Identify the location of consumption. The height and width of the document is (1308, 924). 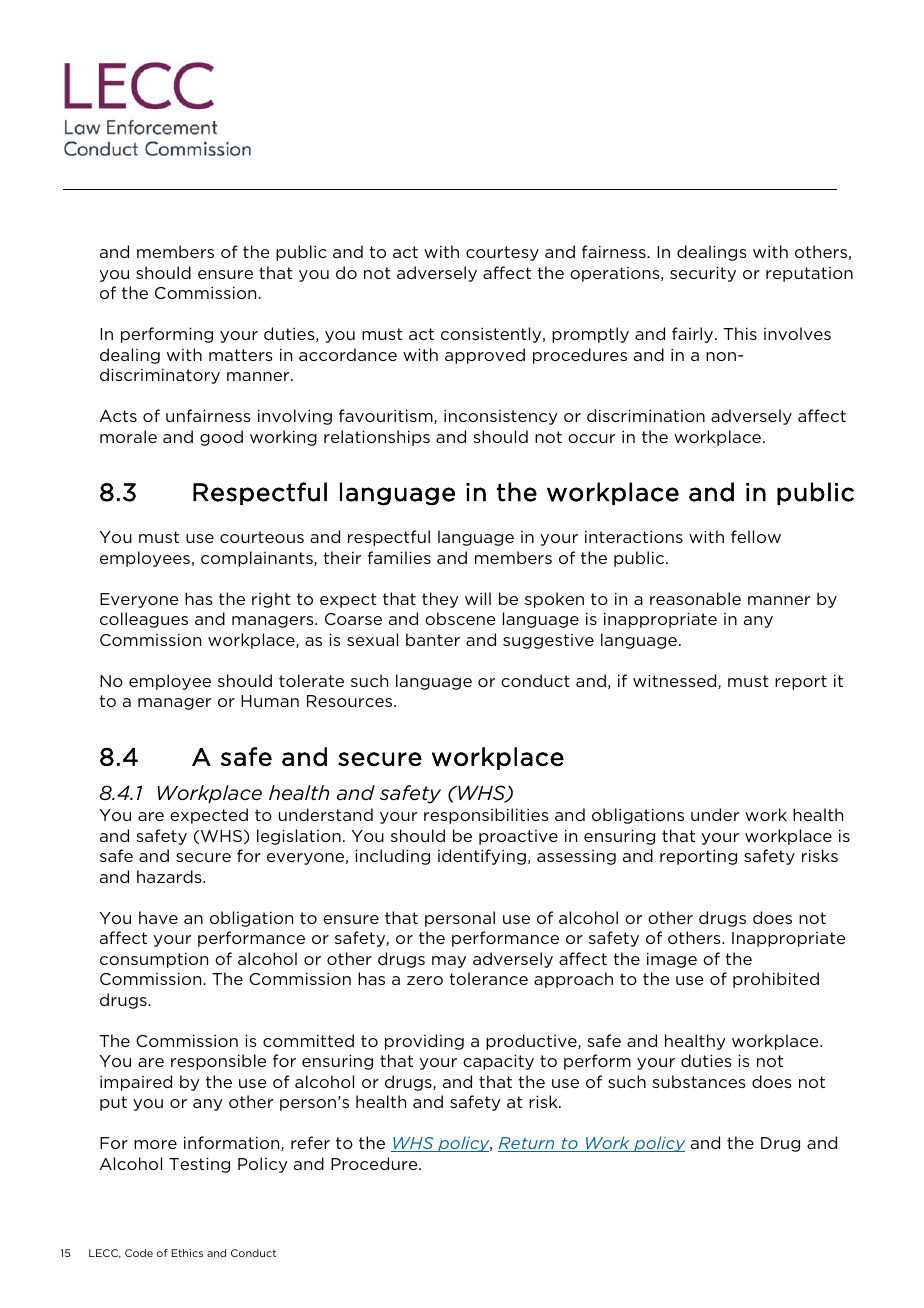
(154, 960).
